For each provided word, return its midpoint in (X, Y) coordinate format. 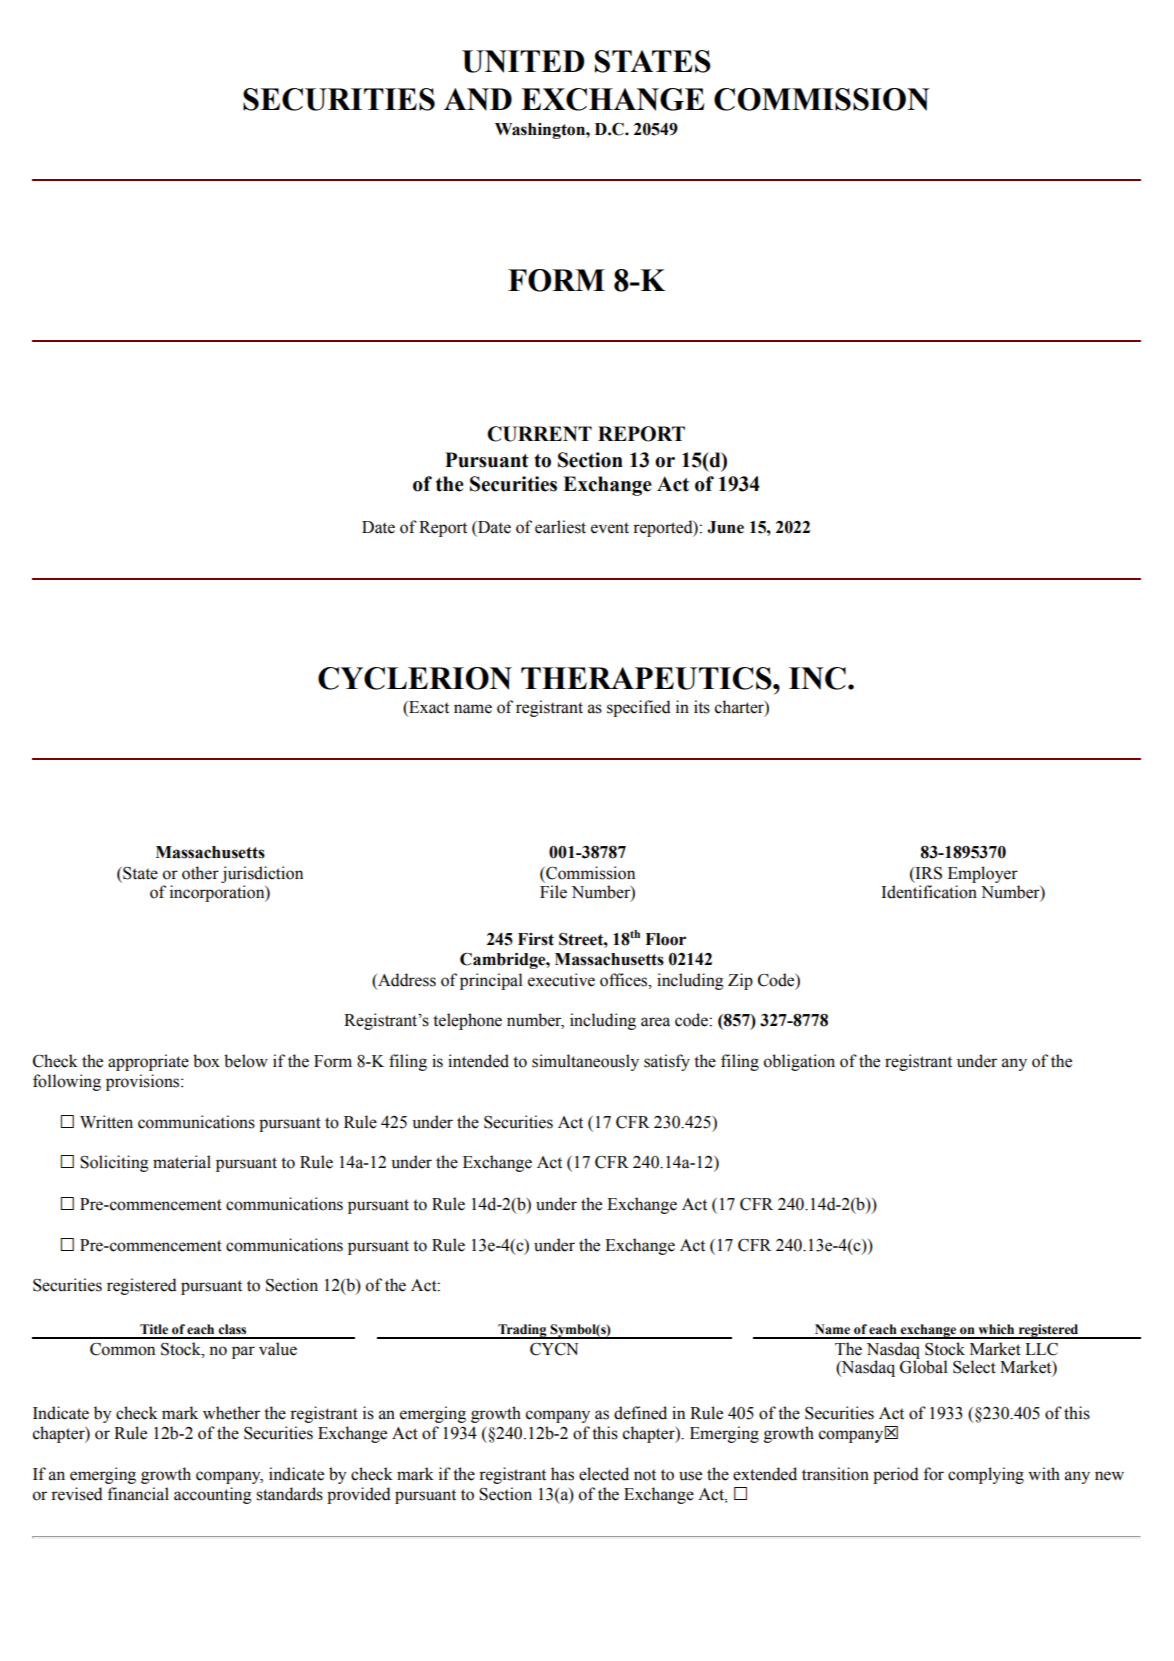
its (702, 707)
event (610, 528)
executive (561, 980)
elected (604, 1474)
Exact (428, 708)
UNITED (523, 61)
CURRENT (539, 434)
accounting (213, 1495)
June (725, 527)
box (206, 1061)
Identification (929, 892)
